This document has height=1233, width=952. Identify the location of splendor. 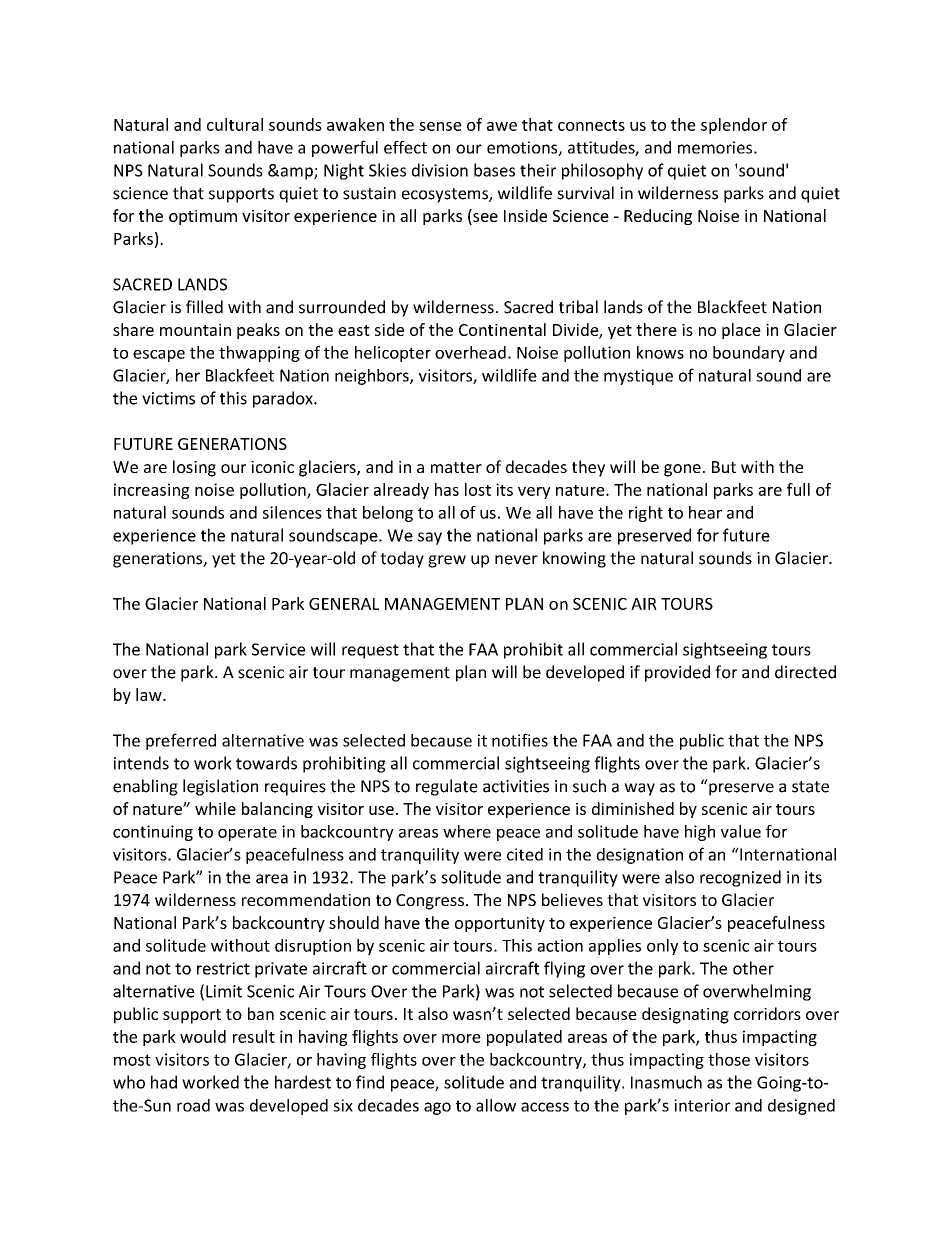
(734, 126).
